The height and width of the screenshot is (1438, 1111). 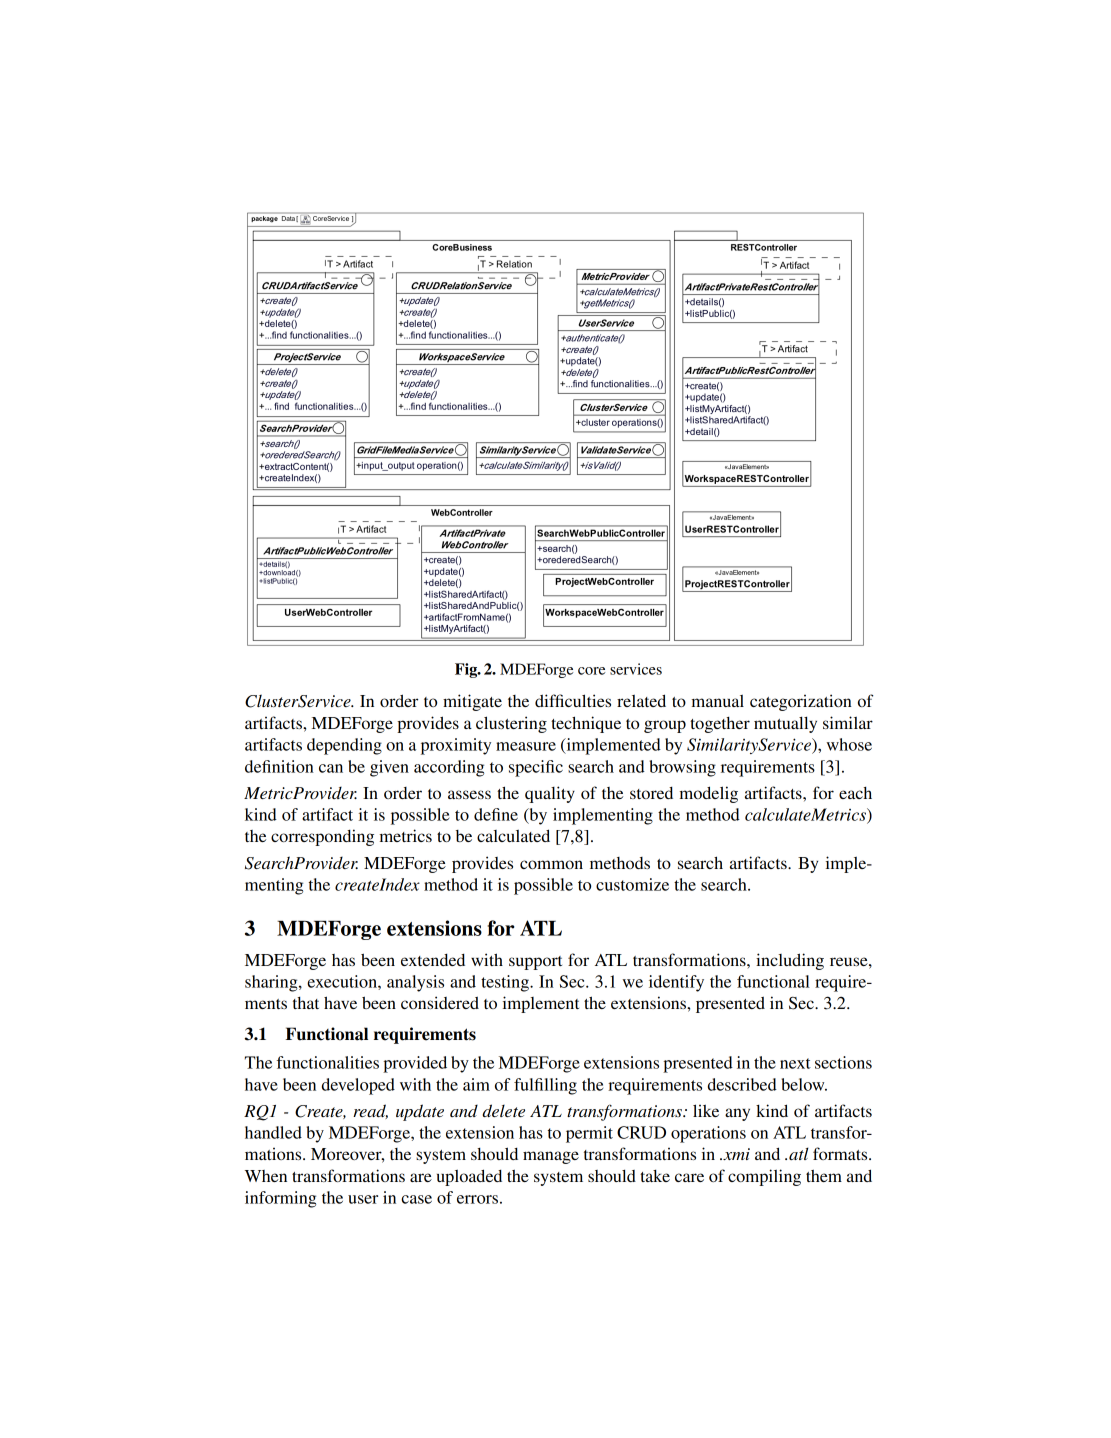 What do you see at coordinates (358, 1086) in the screenshot?
I see `developed` at bounding box center [358, 1086].
